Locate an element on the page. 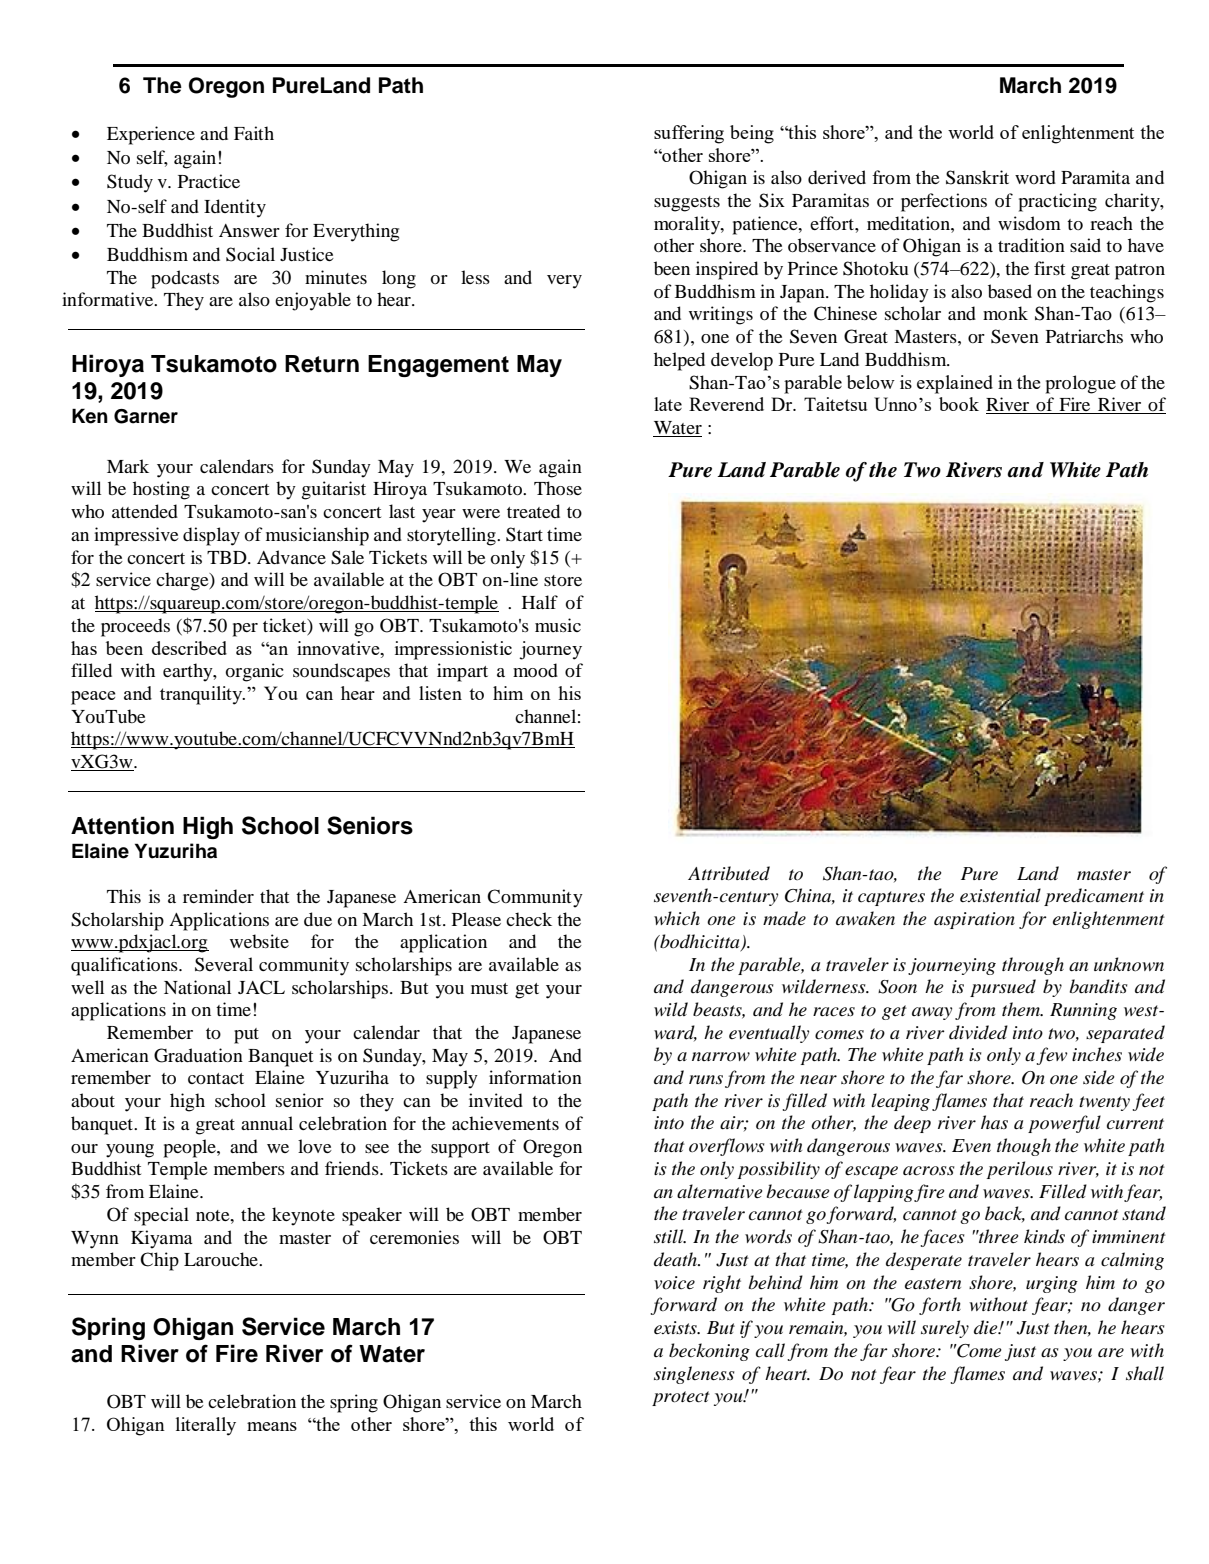  Practice is located at coordinates (209, 181).
